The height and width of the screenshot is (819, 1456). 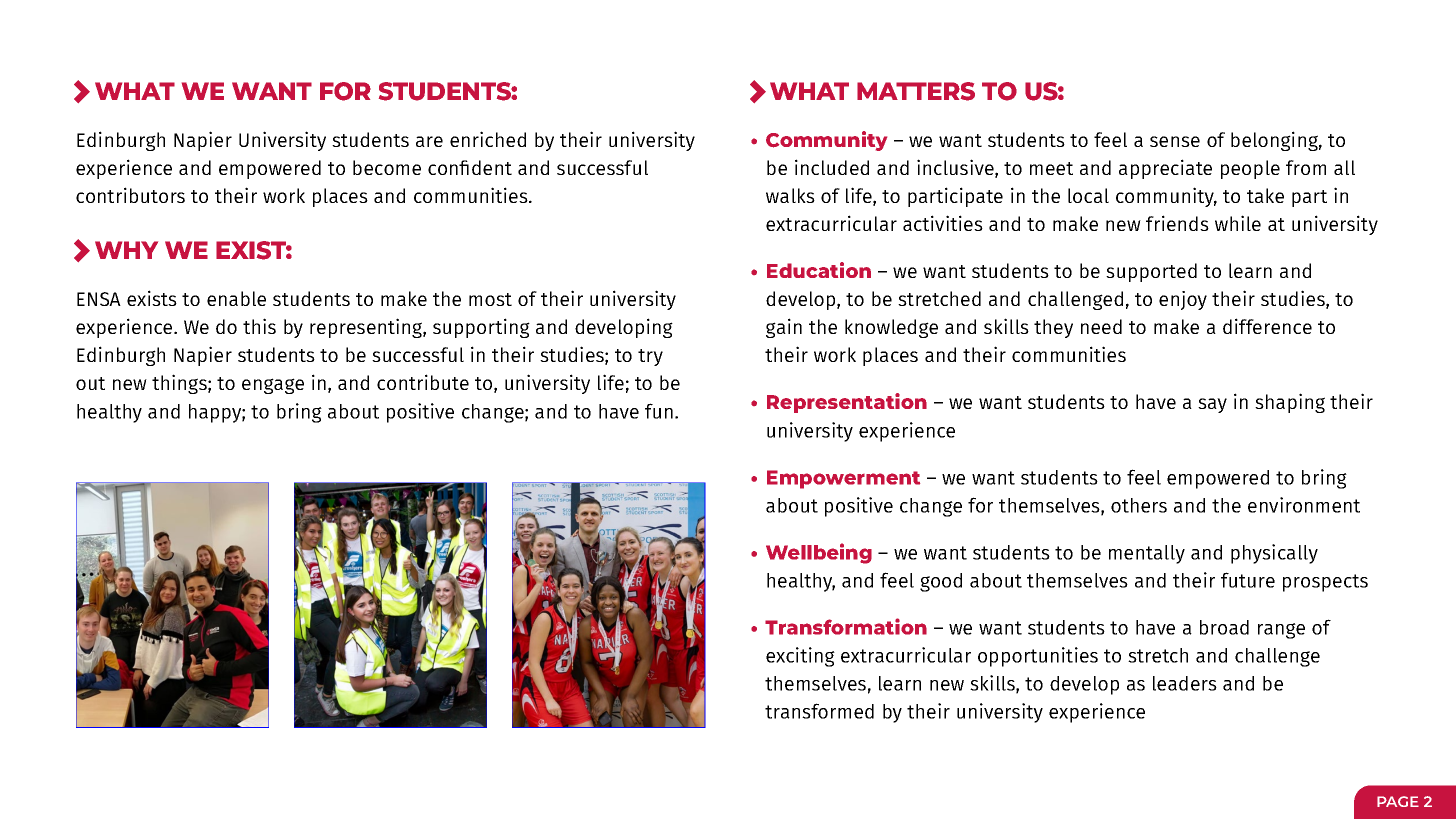 What do you see at coordinates (1183, 300) in the screenshot?
I see `enjoy` at bounding box center [1183, 300].
